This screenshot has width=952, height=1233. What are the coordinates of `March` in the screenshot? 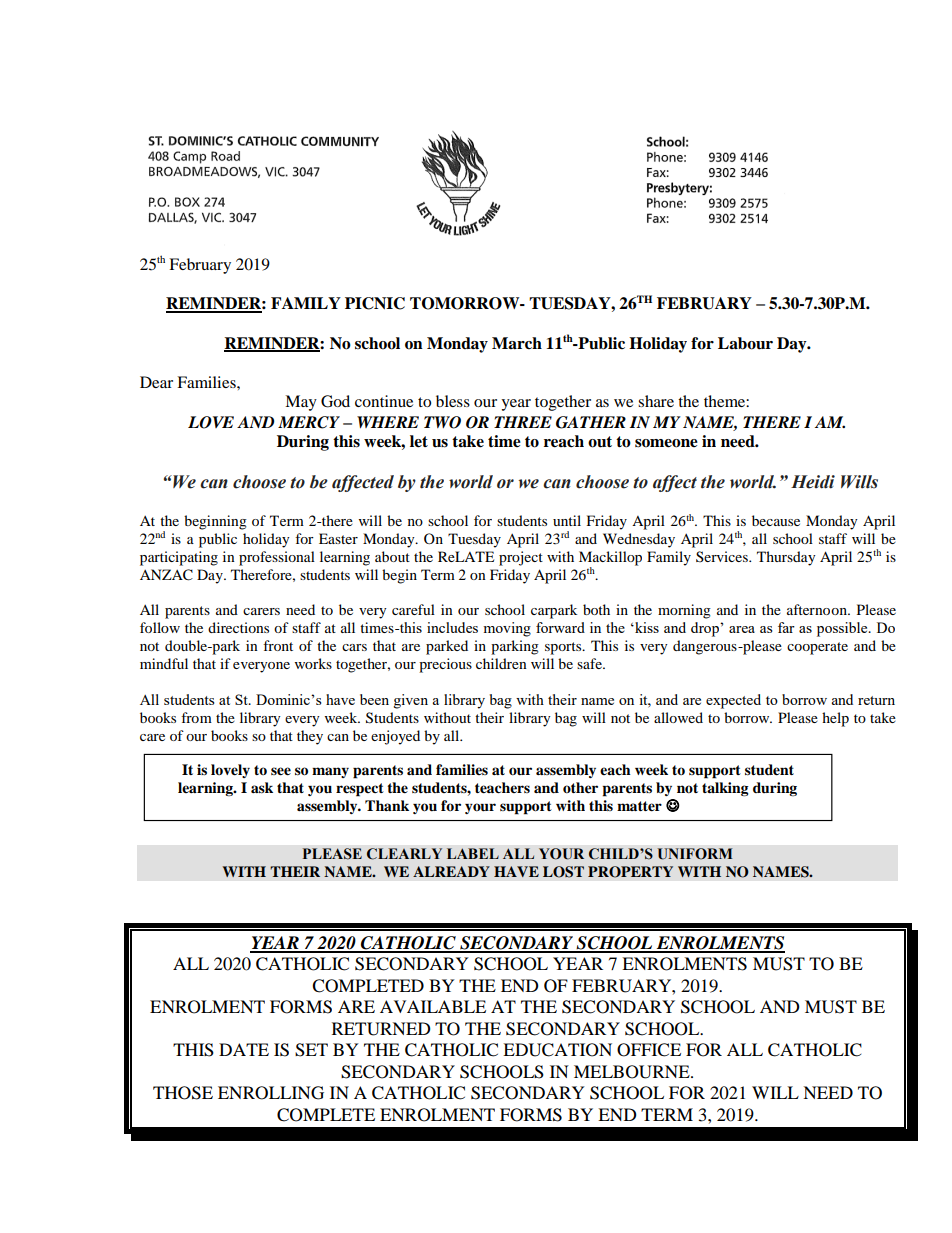 It's located at (517, 343).
